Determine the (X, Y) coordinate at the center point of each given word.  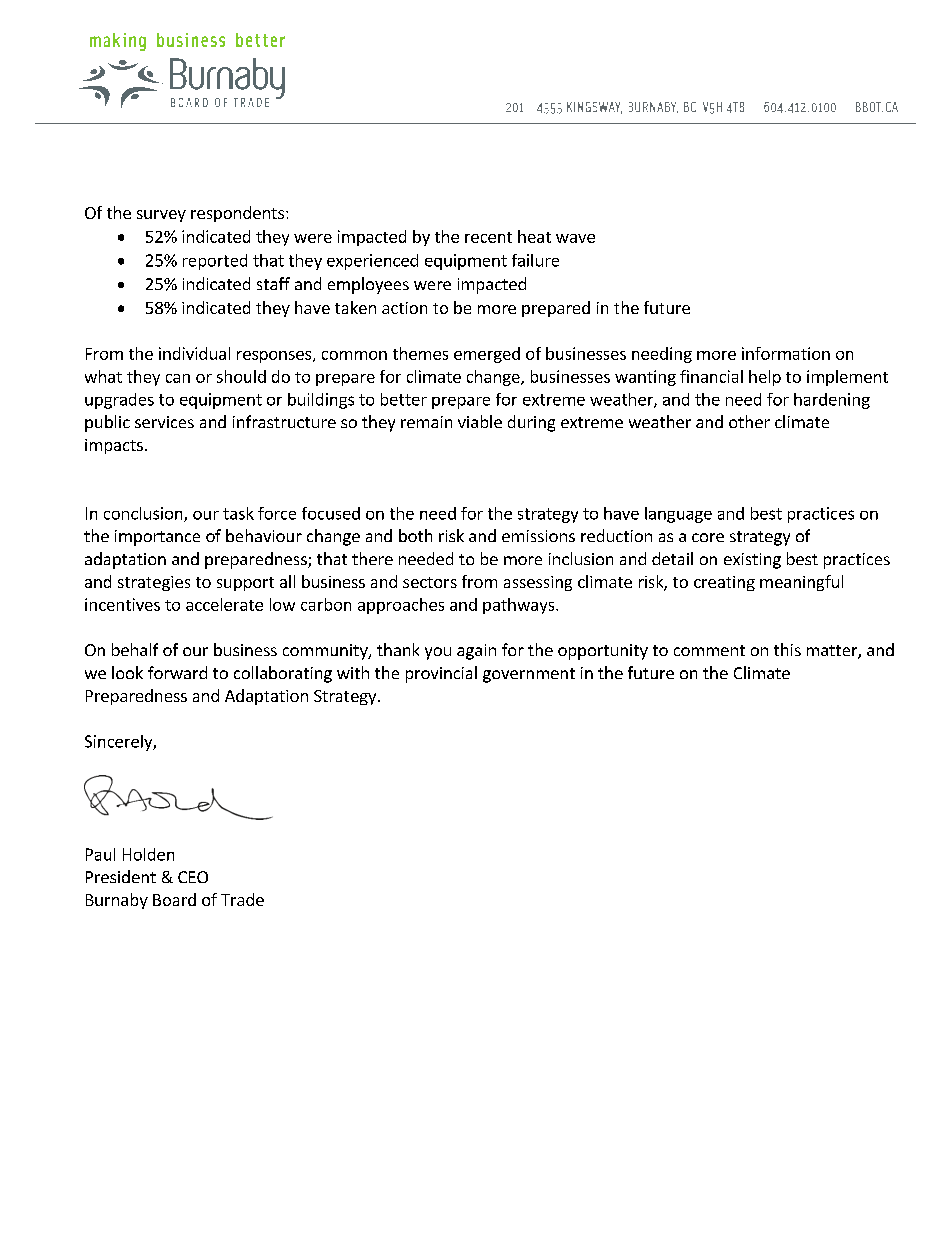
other (749, 421)
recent (488, 237)
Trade (242, 899)
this (787, 649)
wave (575, 238)
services (164, 422)
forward (177, 672)
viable (480, 421)
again (476, 652)
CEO (193, 877)
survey (161, 216)
